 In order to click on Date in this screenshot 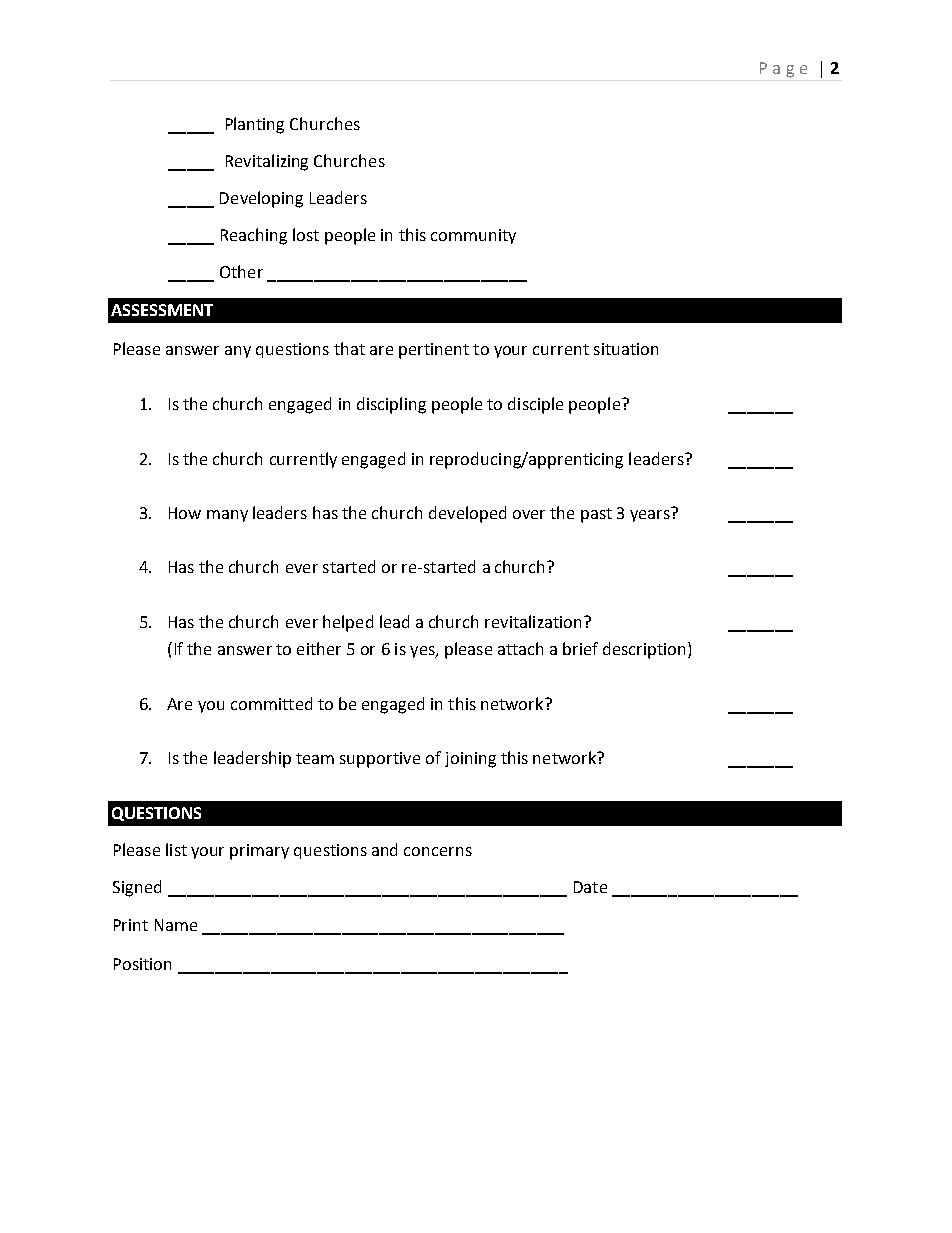, I will do `click(590, 887)`.
